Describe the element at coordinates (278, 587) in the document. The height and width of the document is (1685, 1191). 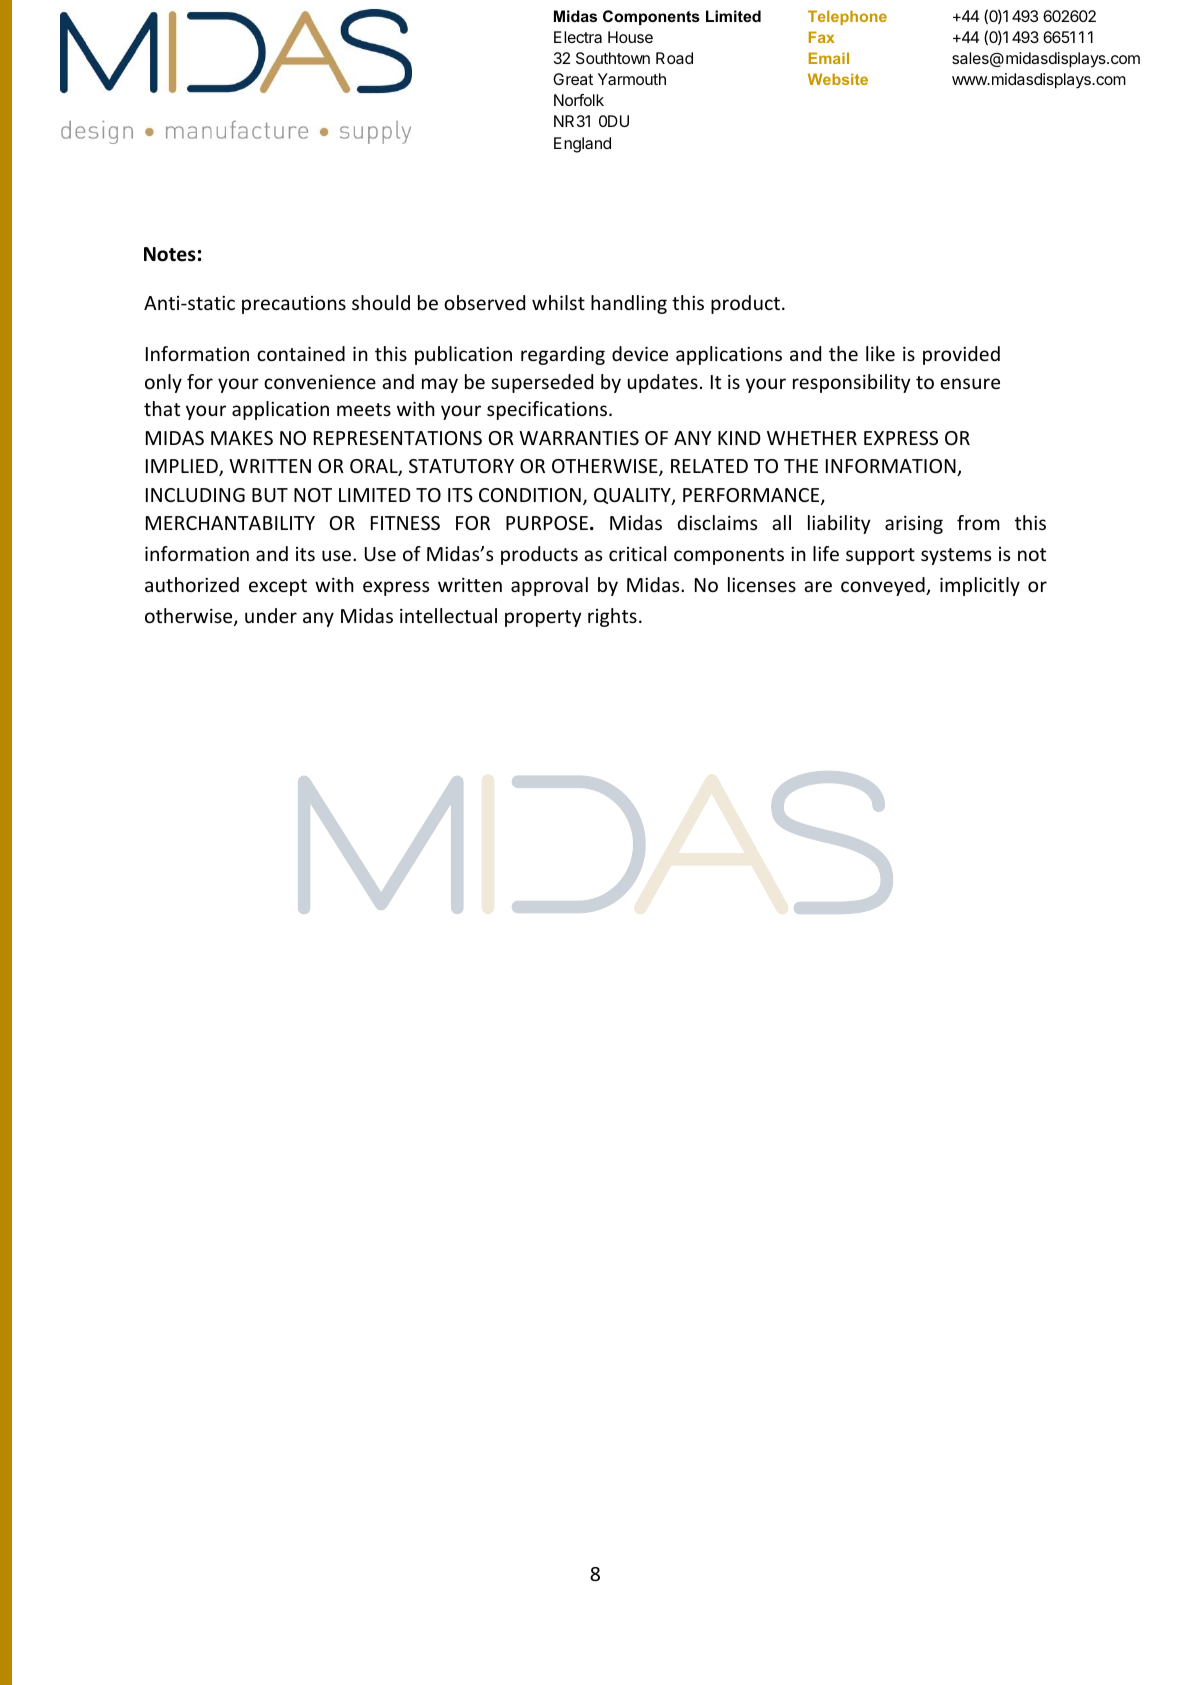
I see `except` at that location.
